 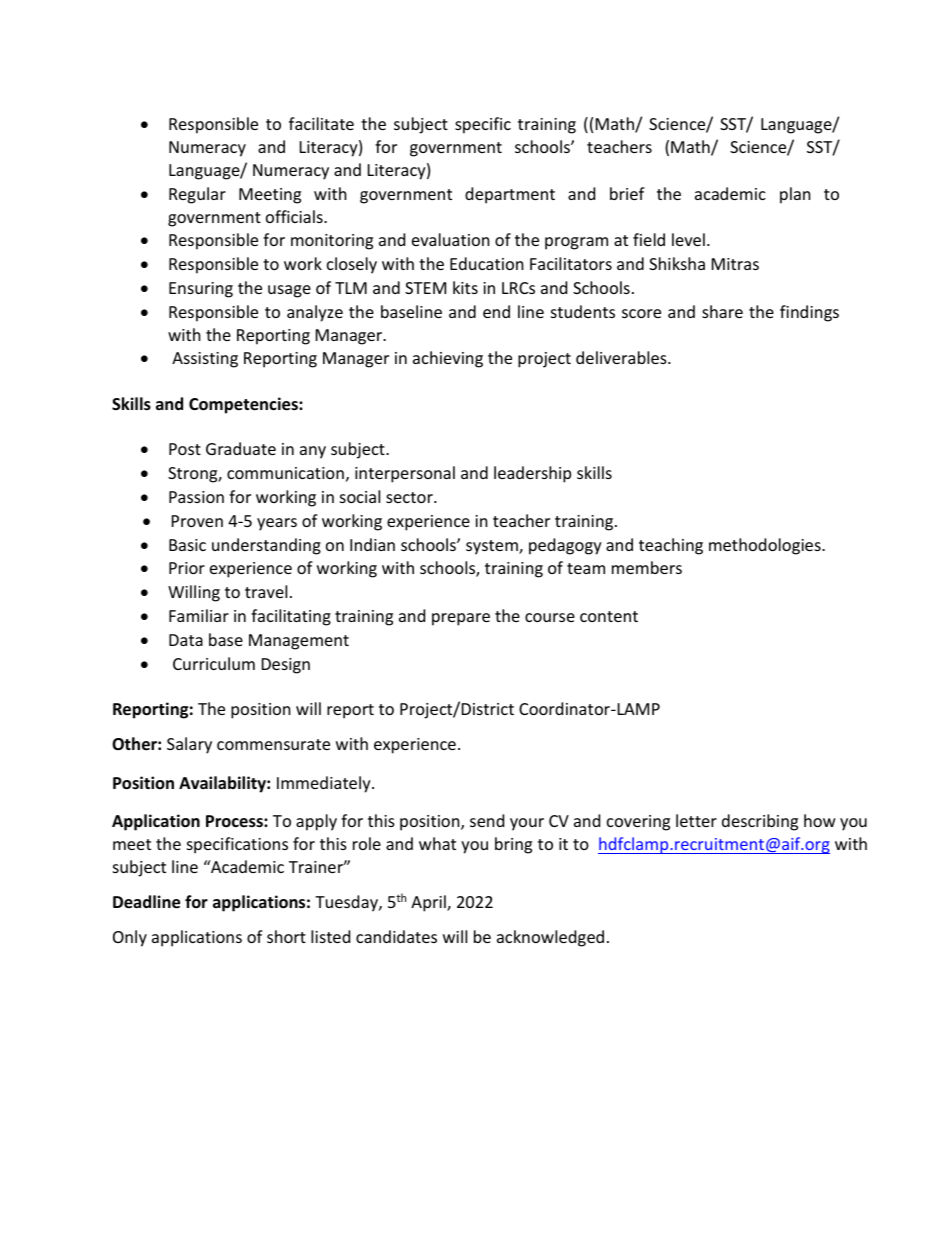 What do you see at coordinates (510, 195) in the image?
I see `department` at bounding box center [510, 195].
